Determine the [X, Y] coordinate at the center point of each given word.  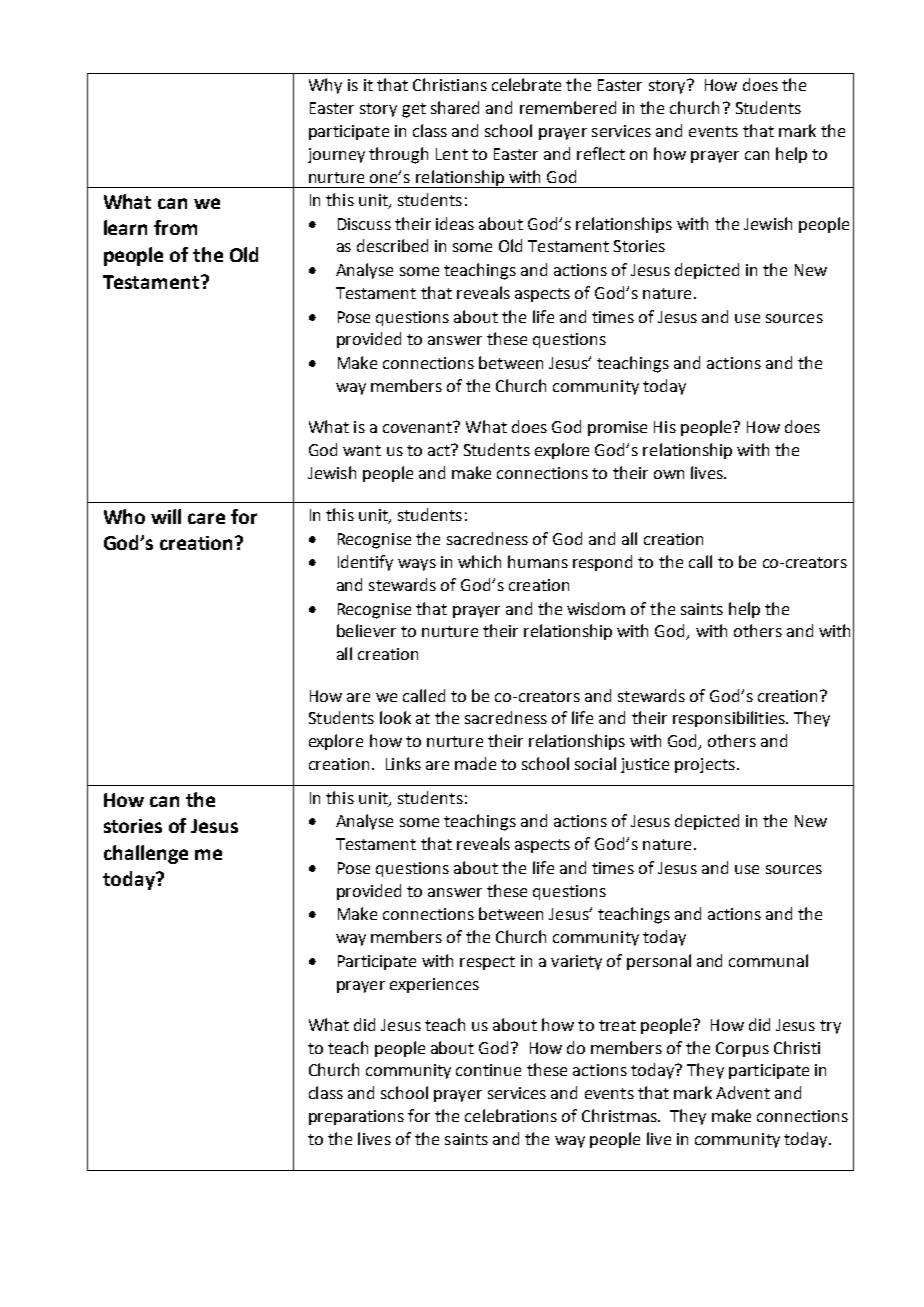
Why [325, 86]
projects [705, 765]
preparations [356, 1117]
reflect [601, 153]
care [206, 518]
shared [455, 107]
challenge [146, 854]
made [475, 763]
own [669, 474]
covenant [418, 427]
